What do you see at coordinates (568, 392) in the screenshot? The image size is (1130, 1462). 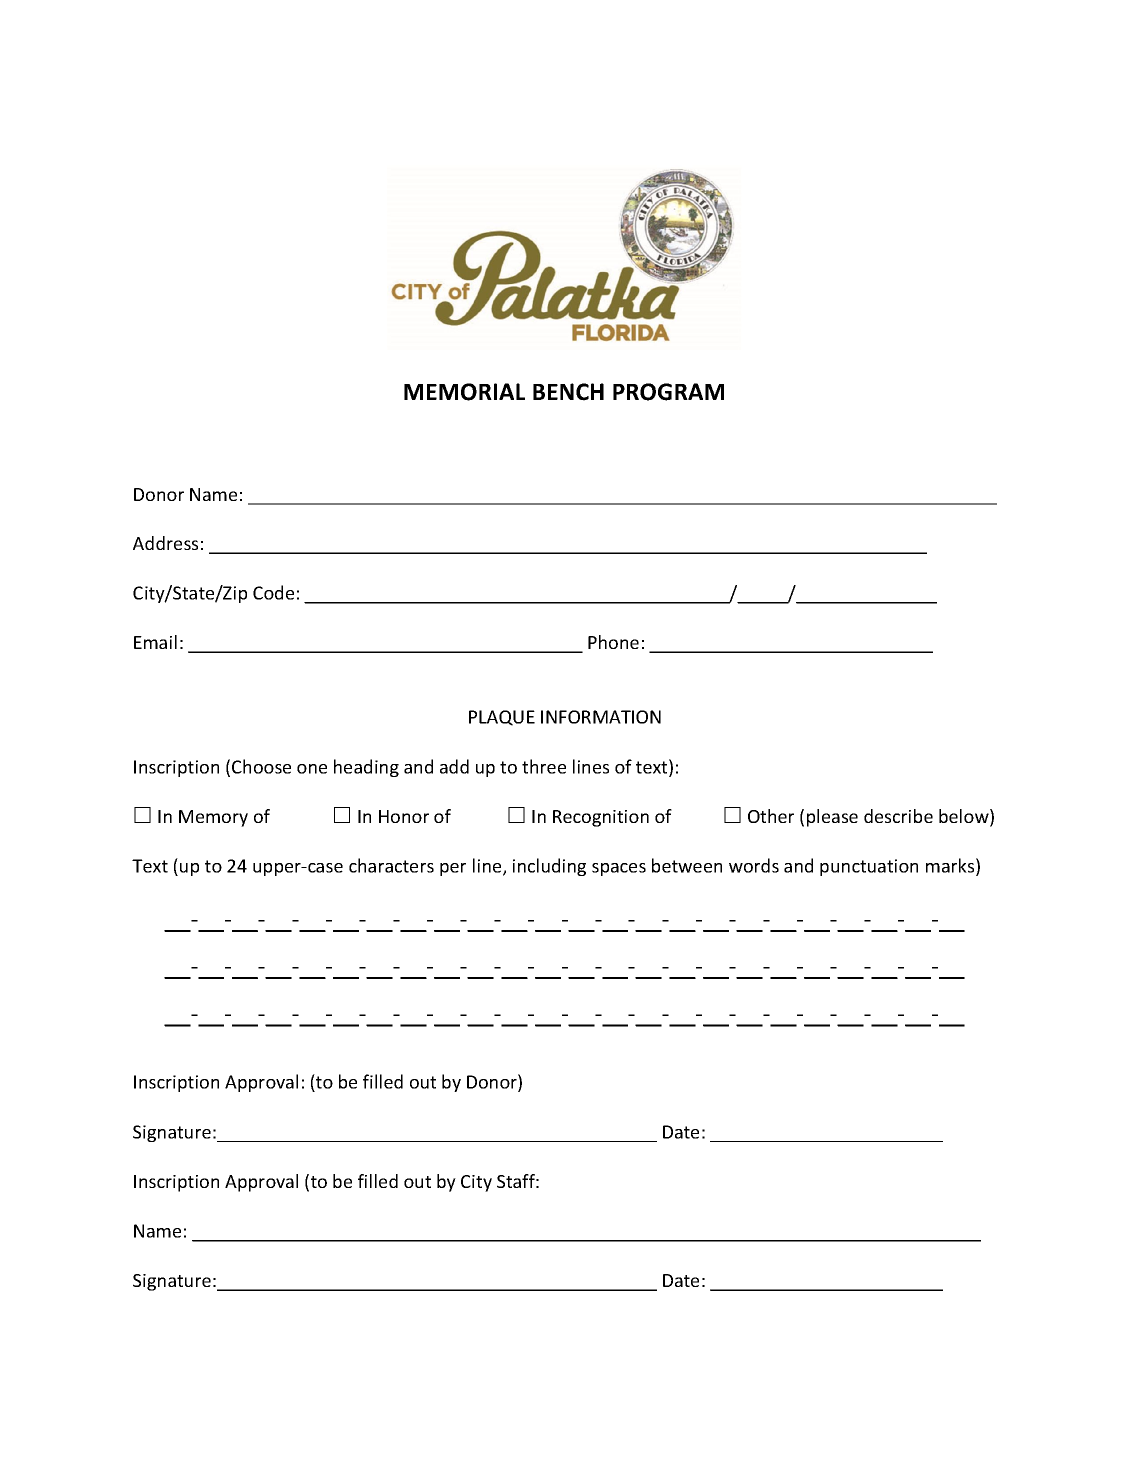 I see `BENCH` at bounding box center [568, 392].
